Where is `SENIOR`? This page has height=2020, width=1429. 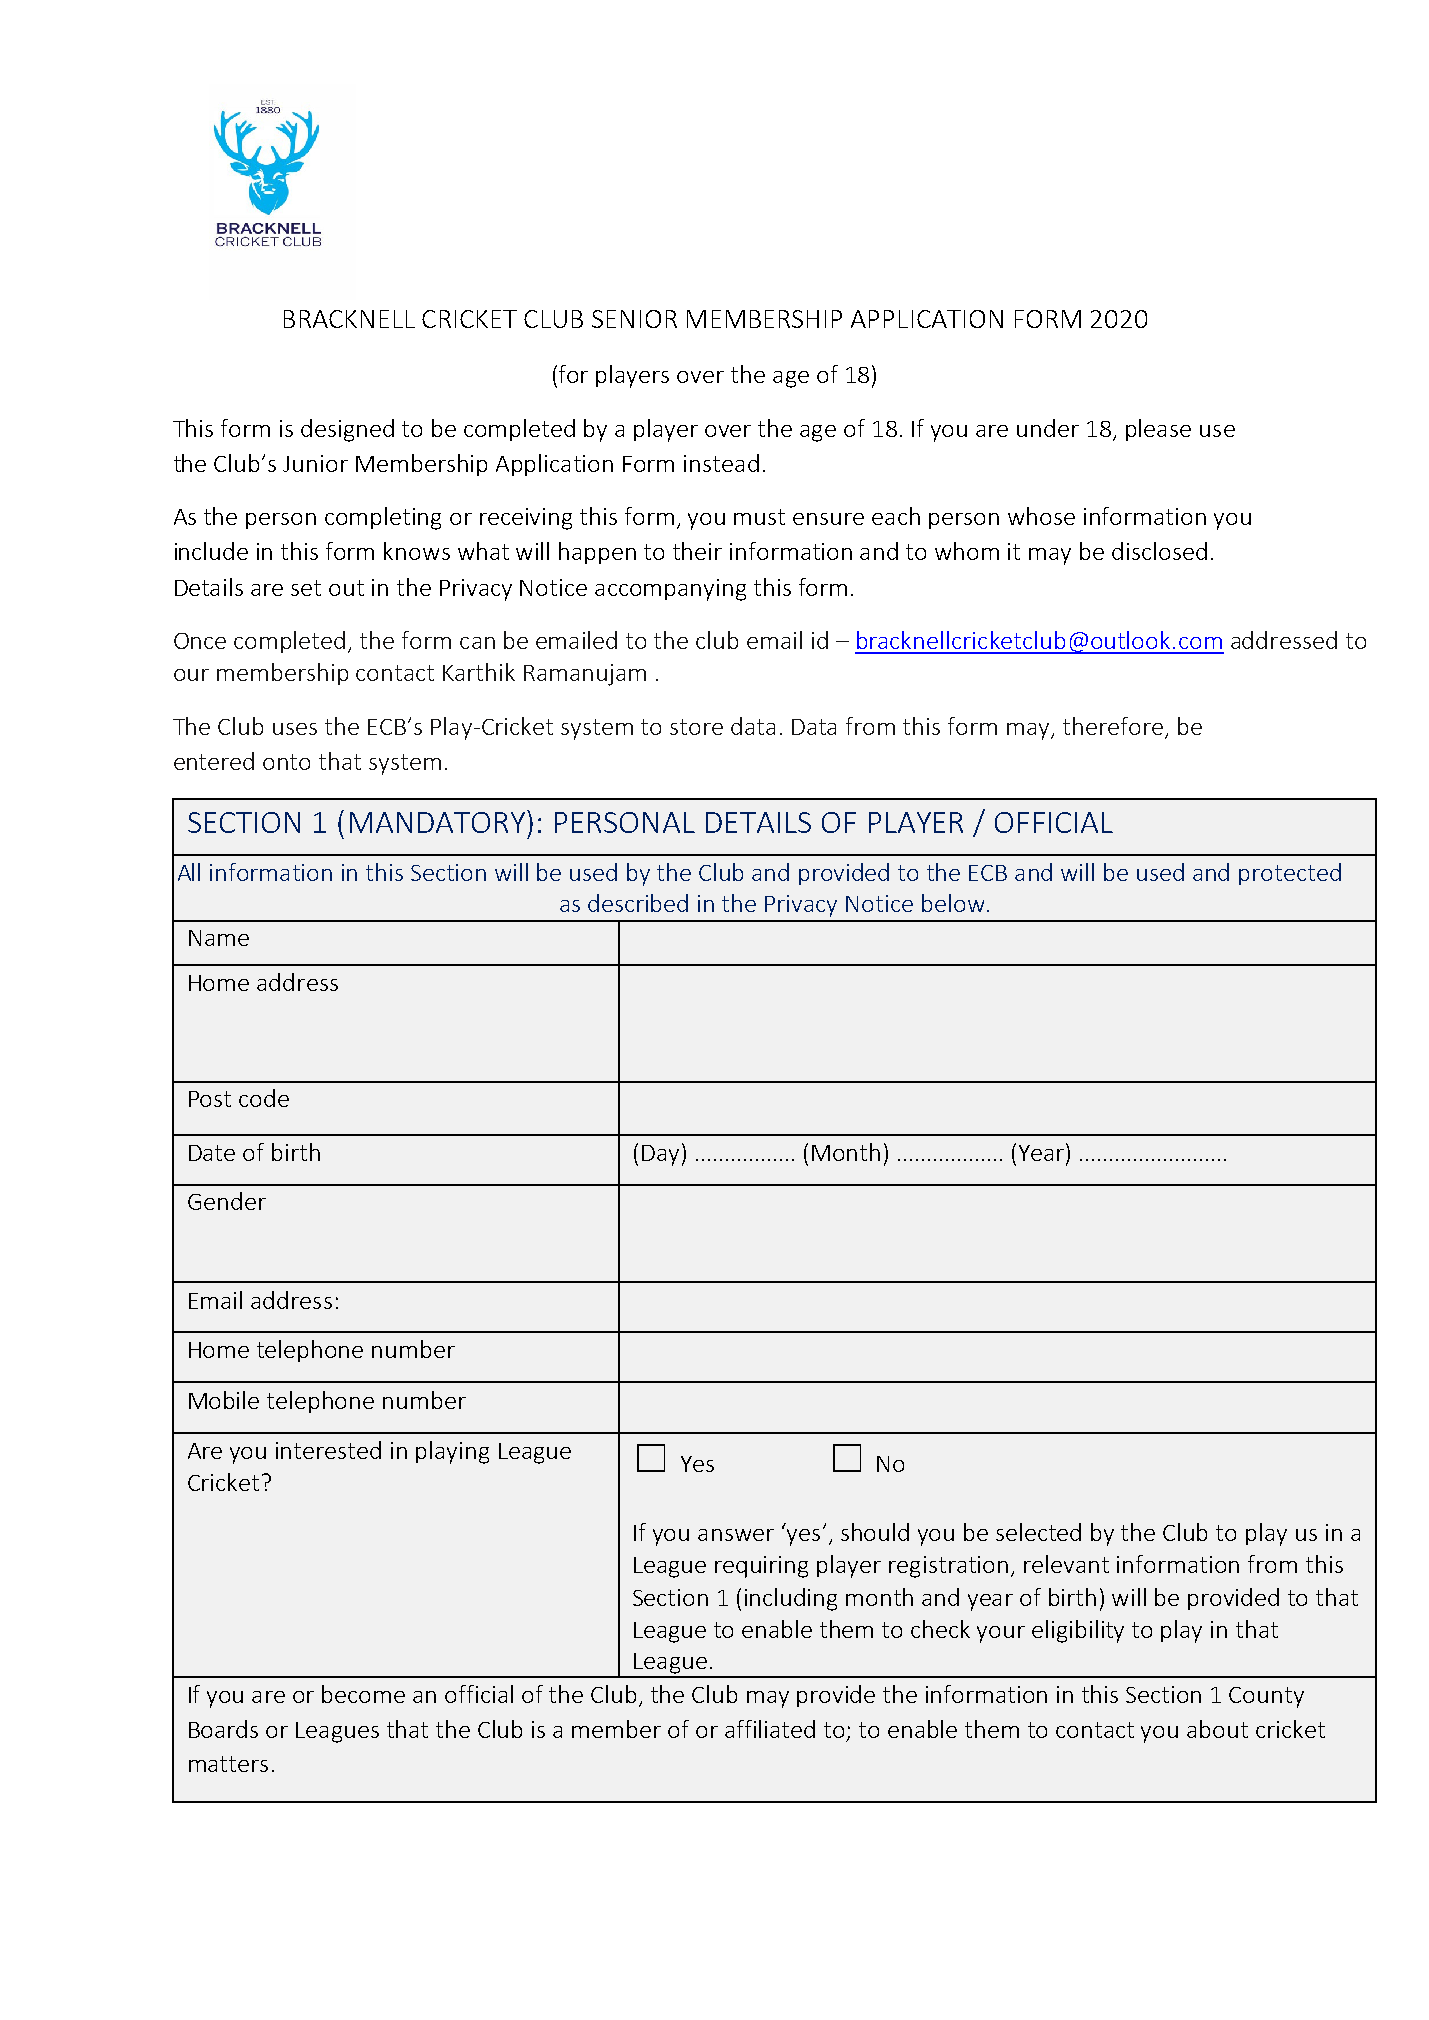
SENIOR is located at coordinates (634, 319).
